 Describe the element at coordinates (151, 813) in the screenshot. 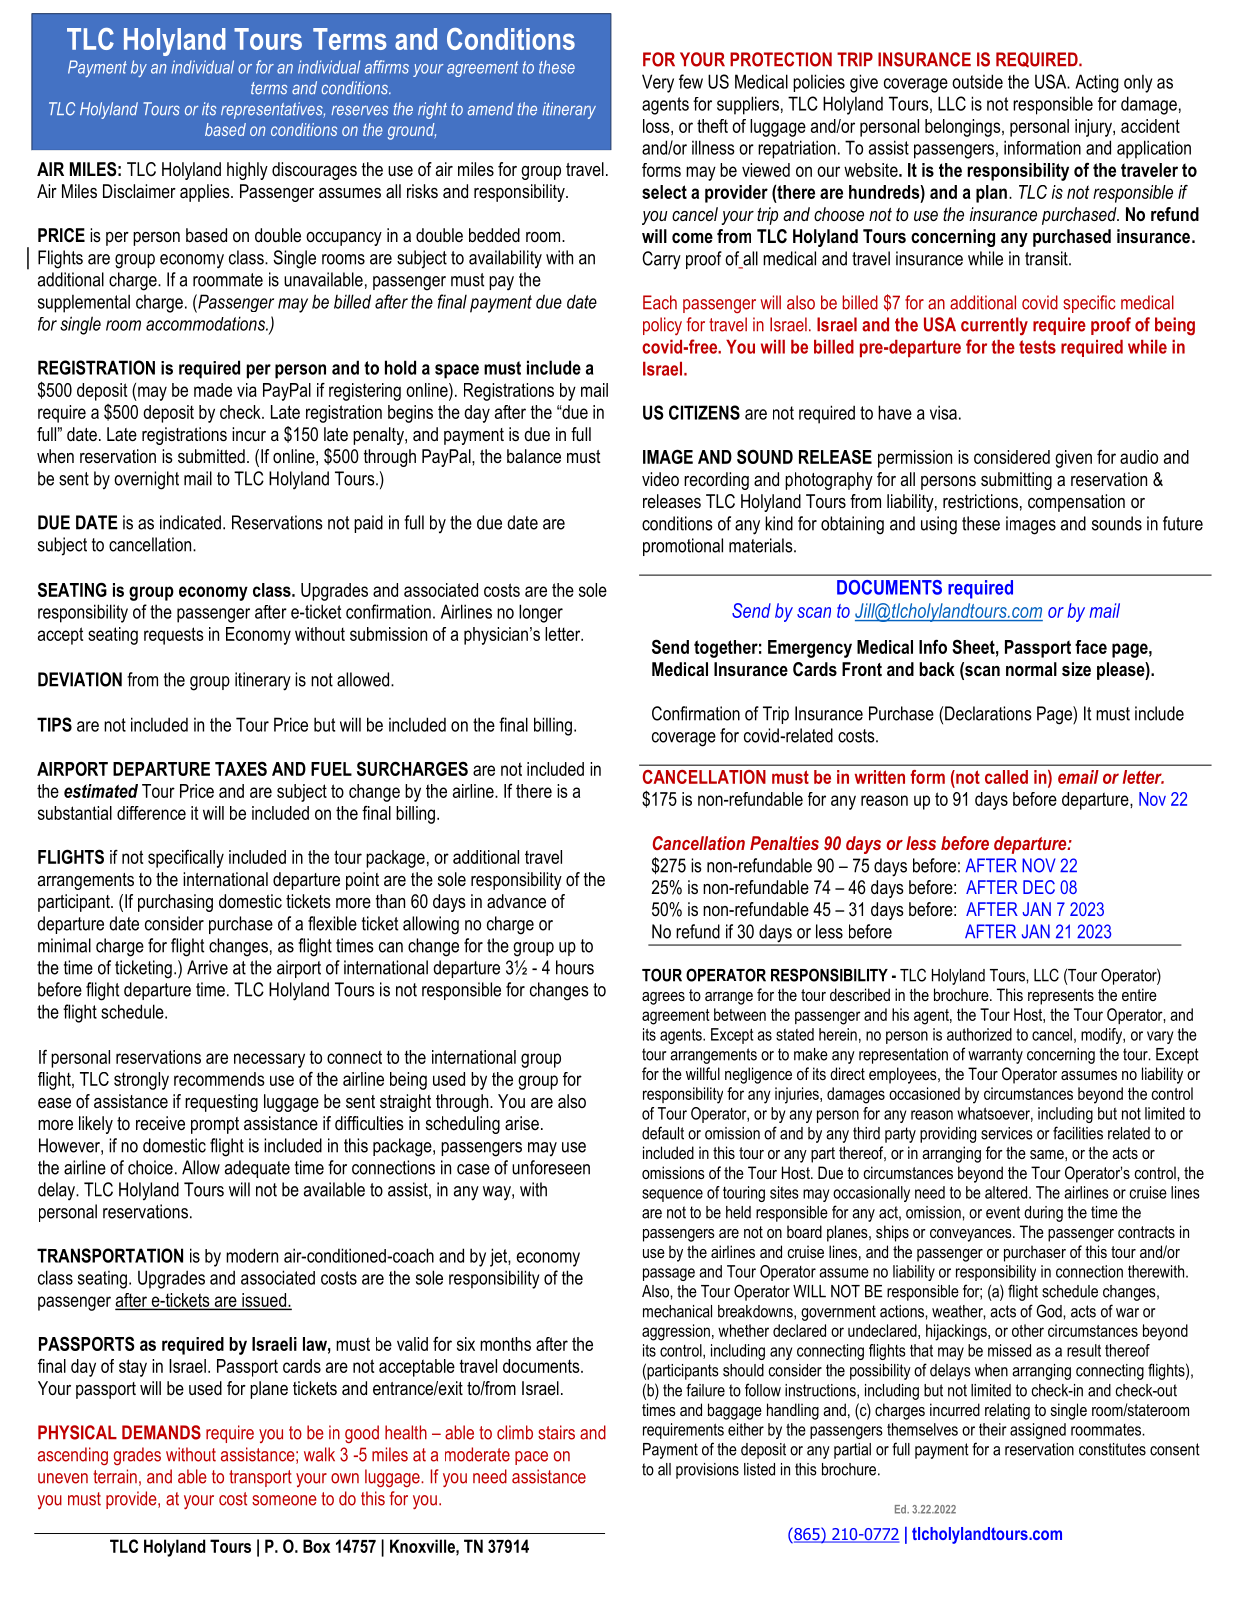

I see `difference` at that location.
